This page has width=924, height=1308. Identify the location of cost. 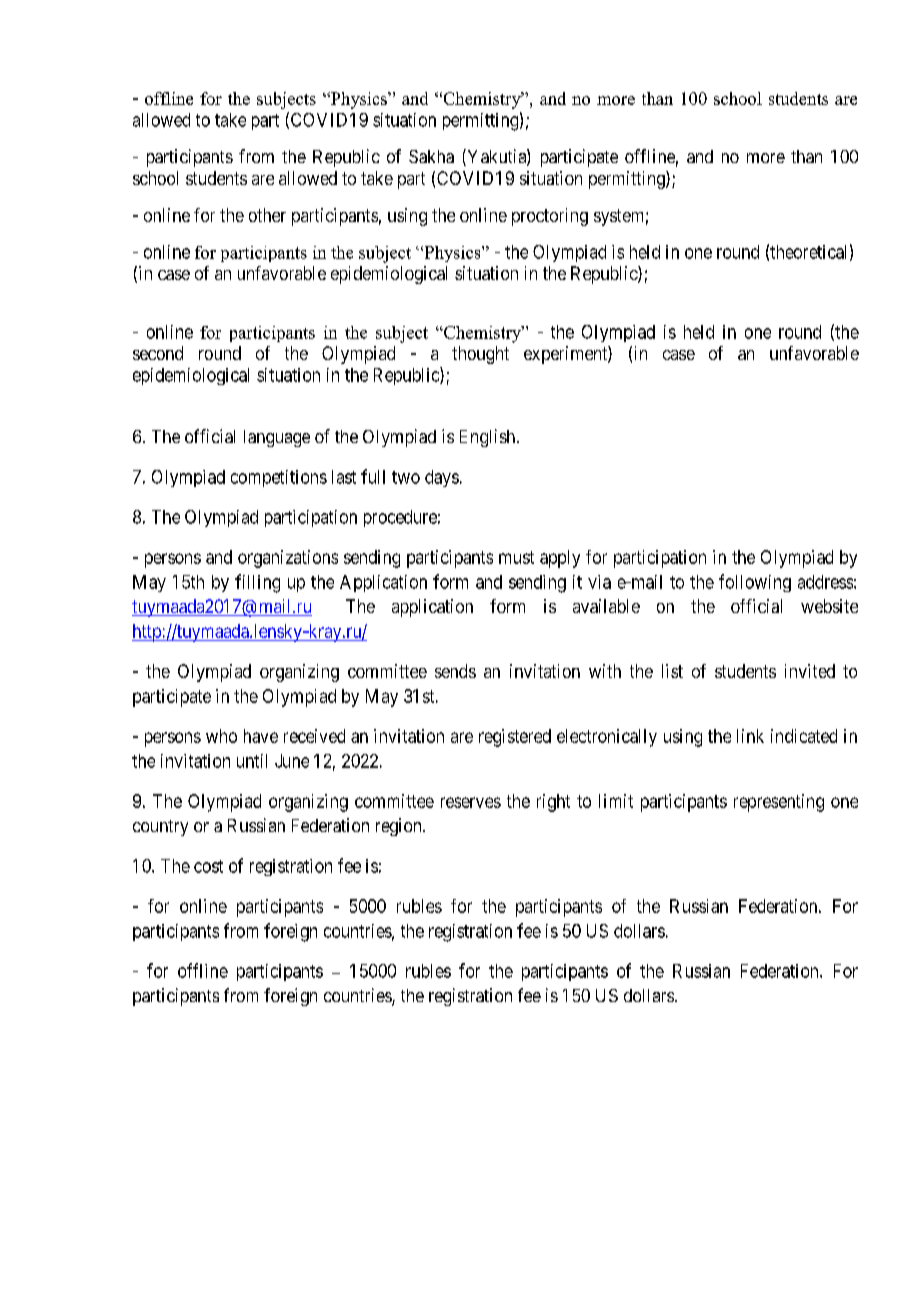
(208, 866).
